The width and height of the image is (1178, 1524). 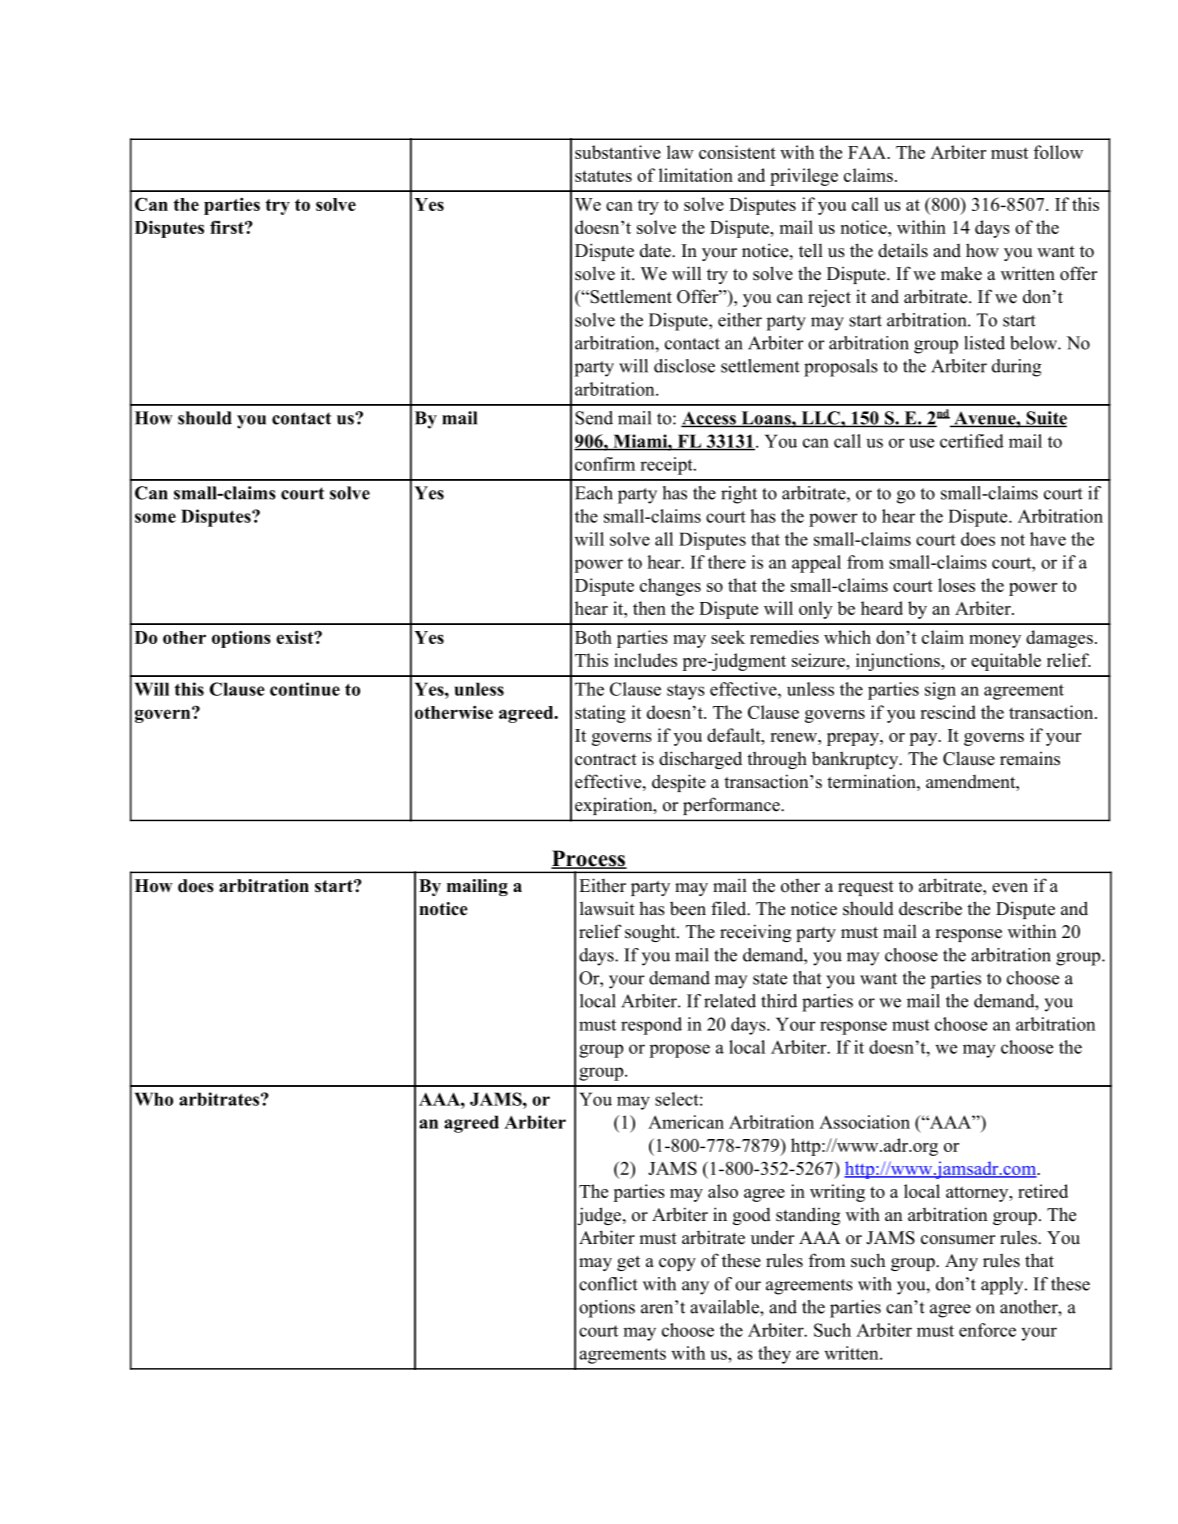 What do you see at coordinates (606, 760) in the image?
I see `contract` at bounding box center [606, 760].
